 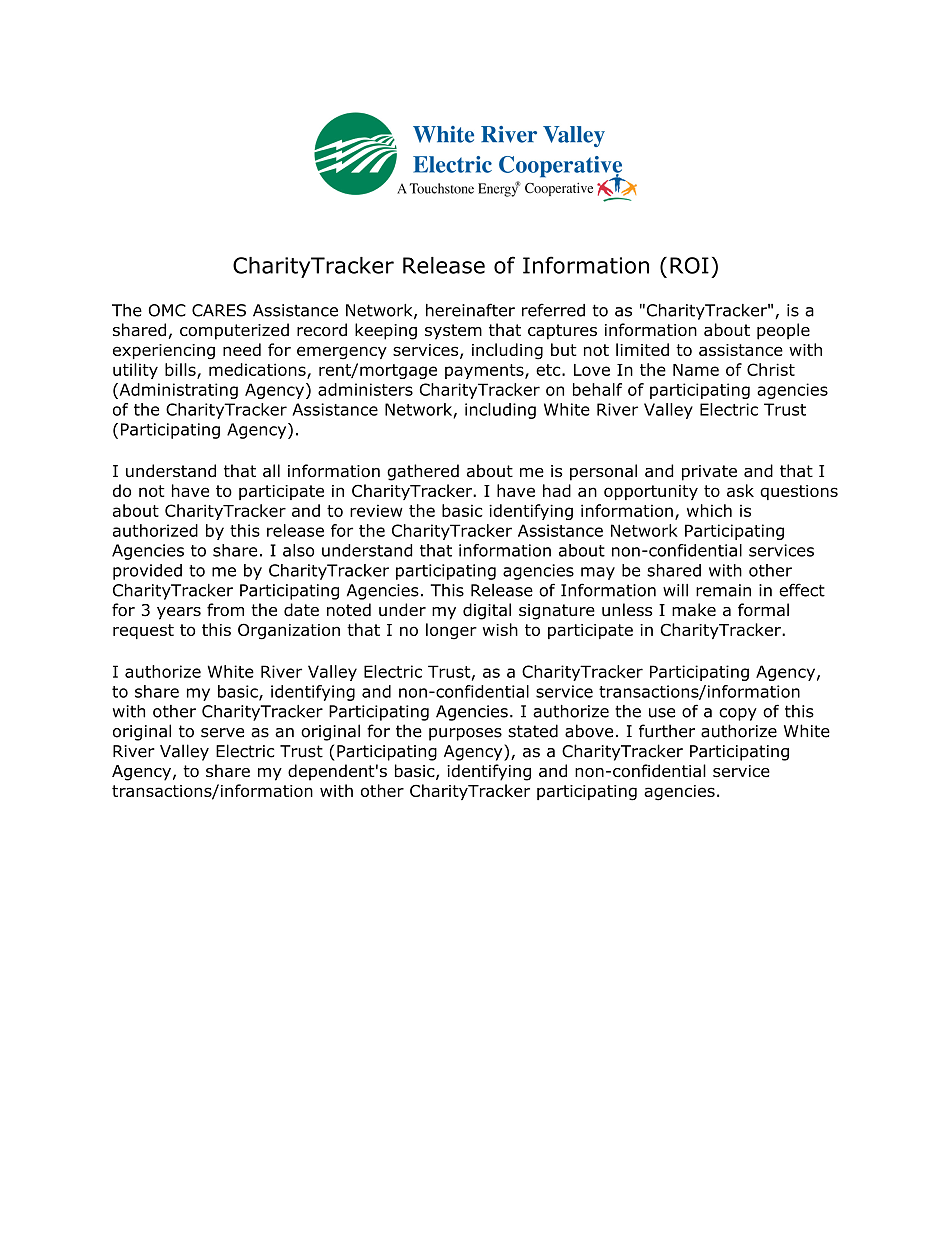 What do you see at coordinates (709, 510) in the screenshot?
I see `which` at bounding box center [709, 510].
